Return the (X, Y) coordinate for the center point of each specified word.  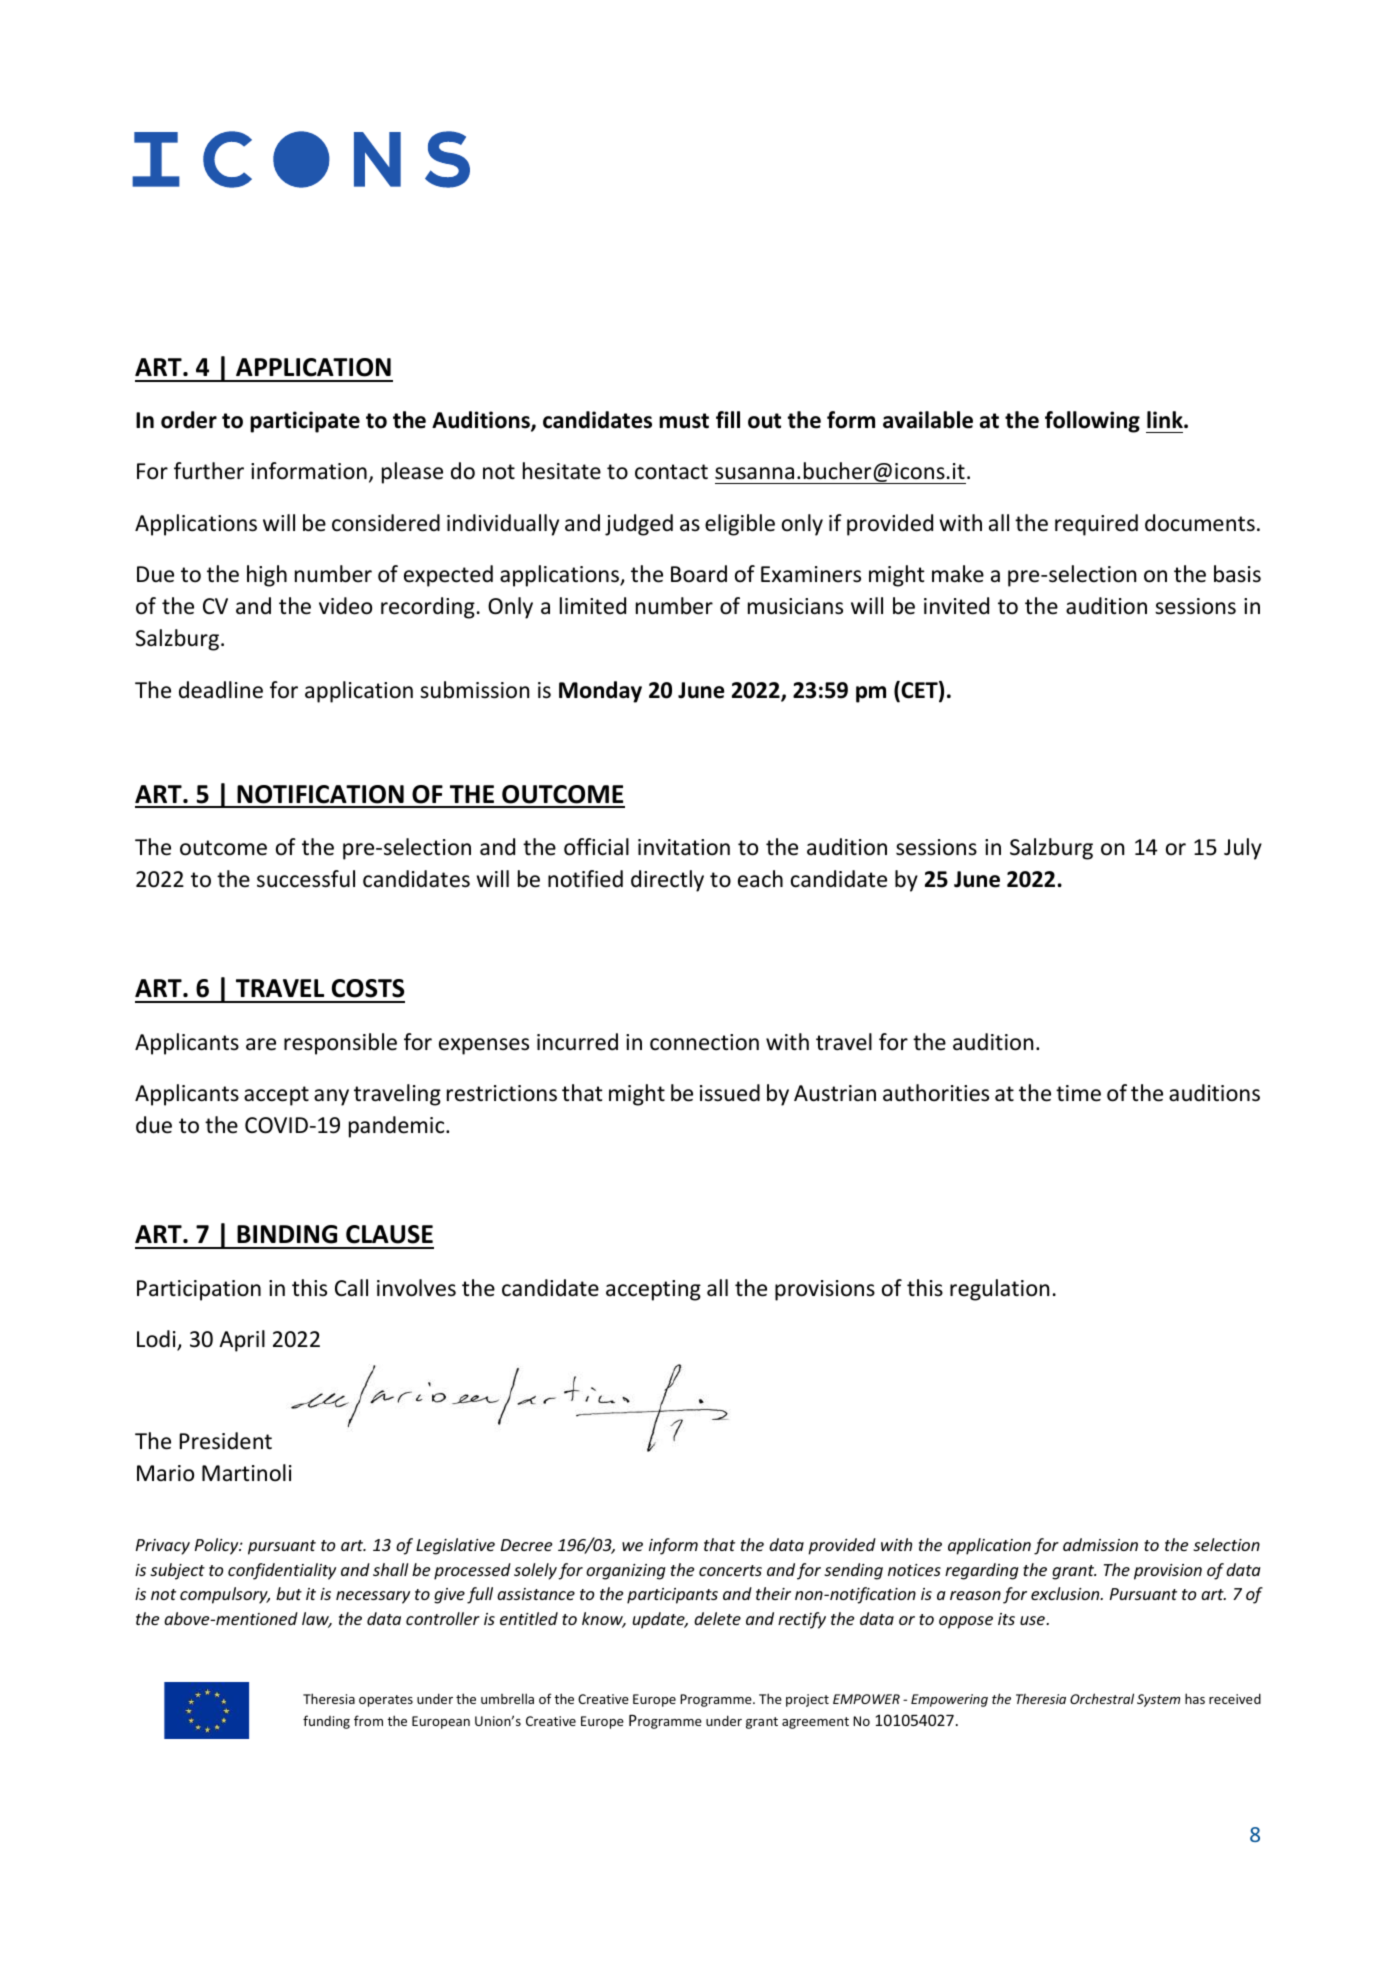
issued (730, 1093)
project (807, 1700)
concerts (730, 1570)
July (1243, 849)
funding (326, 1722)
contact (671, 472)
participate (305, 422)
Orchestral (1102, 1698)
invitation (684, 847)
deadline (221, 690)
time (1078, 1093)
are (261, 1044)
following (1092, 422)
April (242, 1341)
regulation (999, 1290)
